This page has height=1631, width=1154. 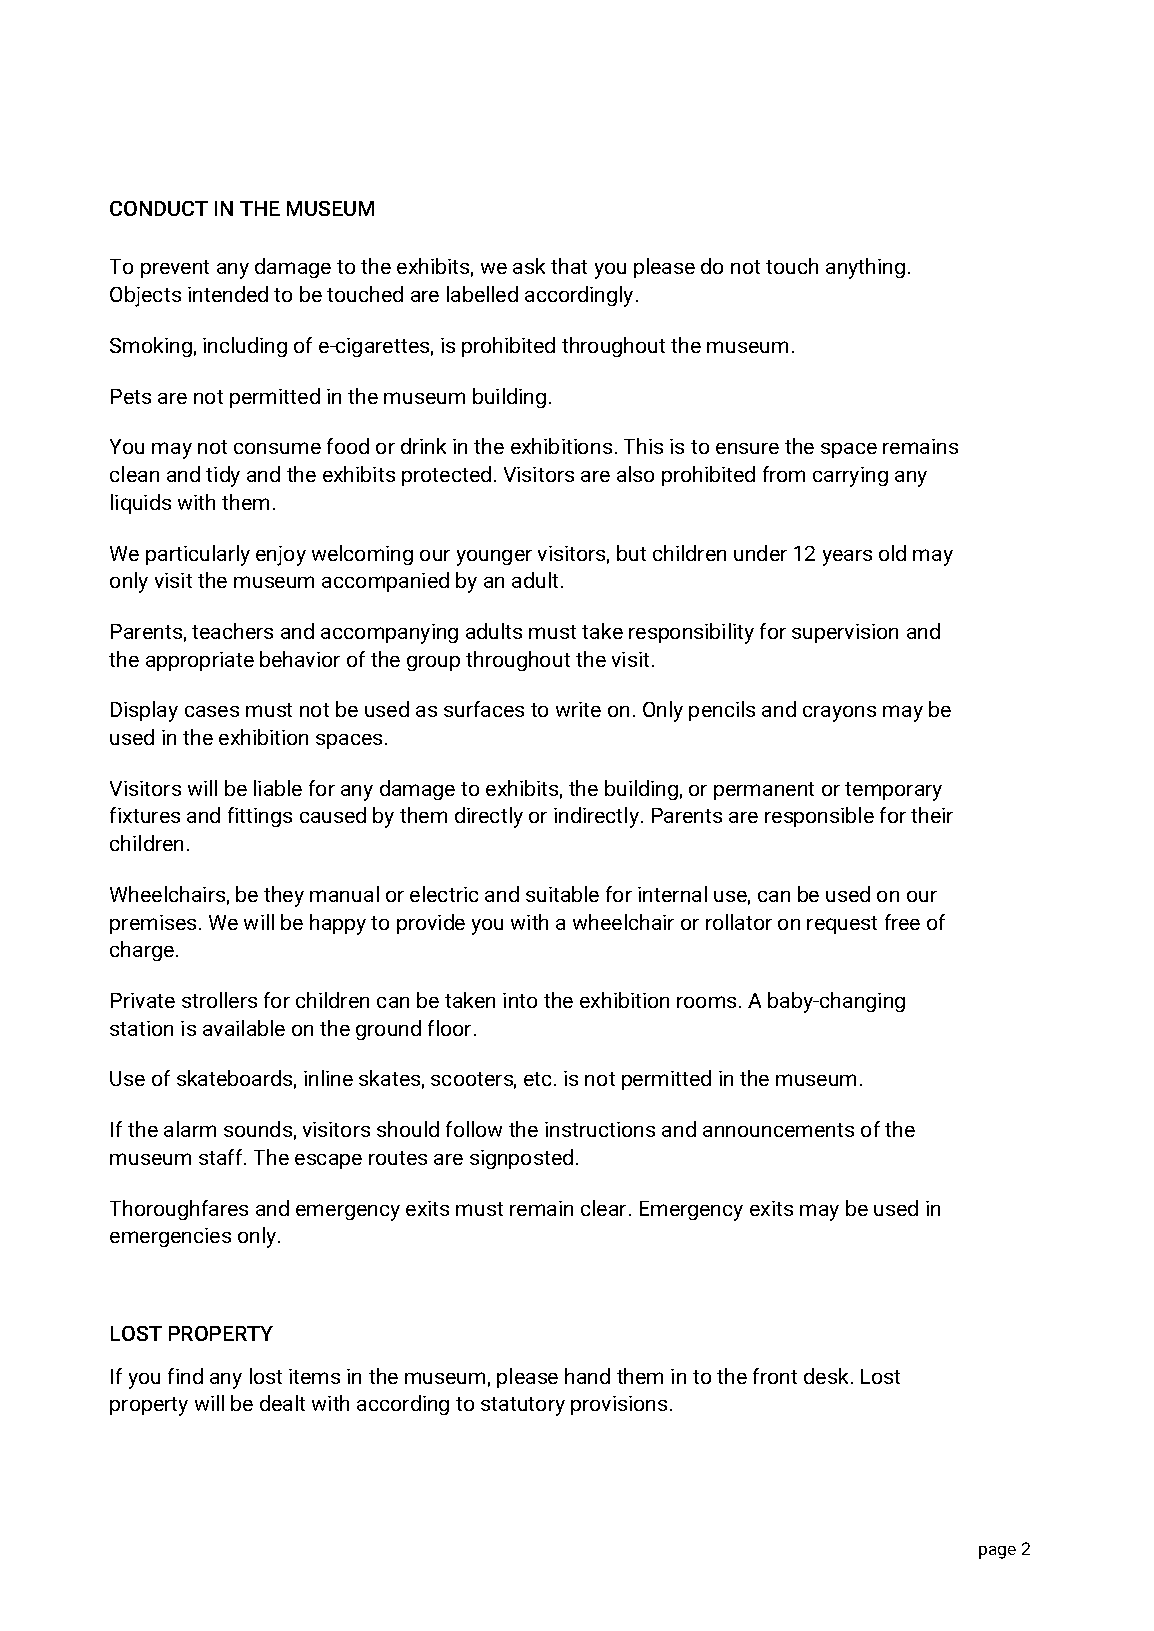 What do you see at coordinates (778, 1130) in the page?
I see `announcements` at bounding box center [778, 1130].
